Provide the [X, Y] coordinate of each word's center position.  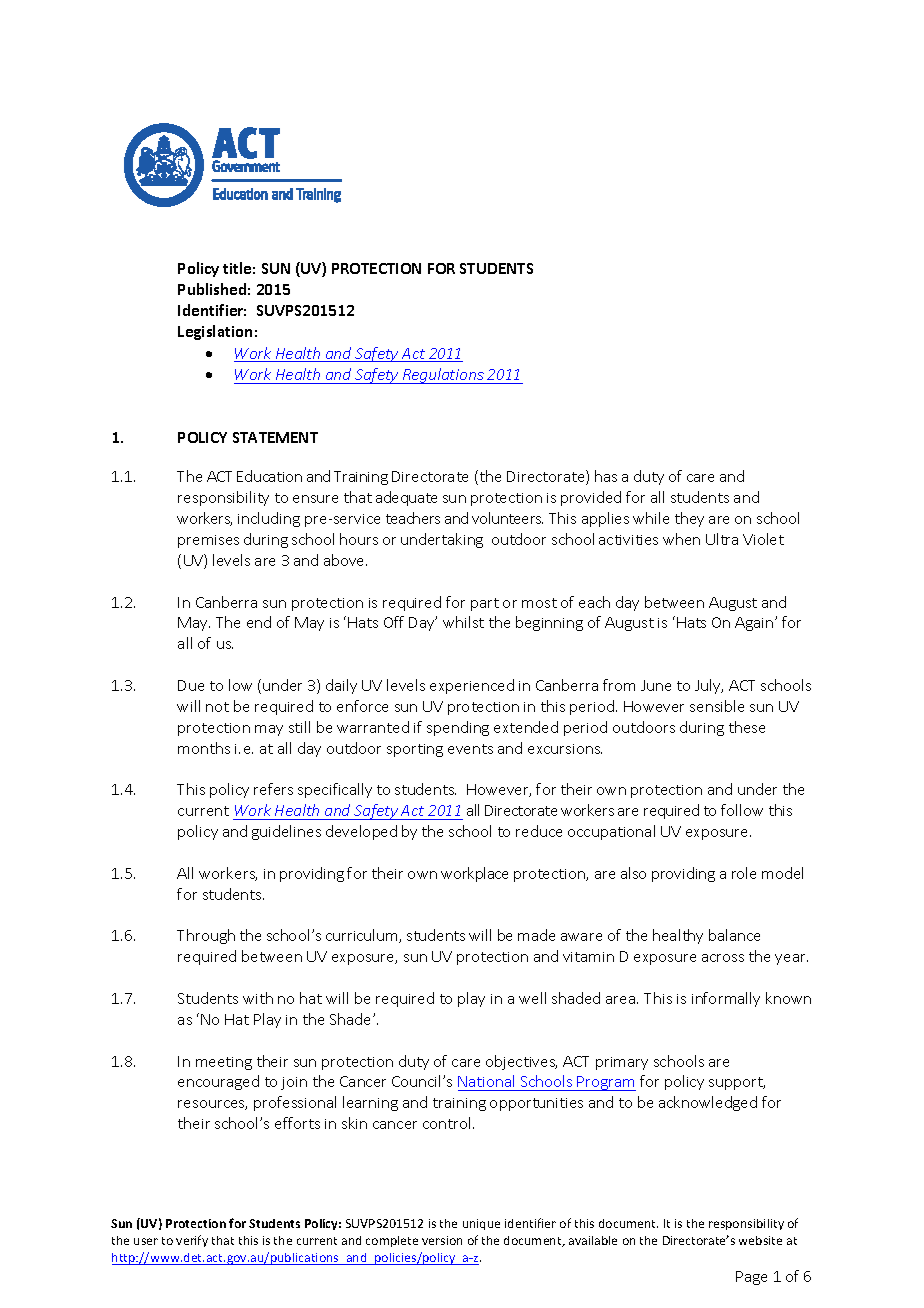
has [606, 476]
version [442, 1240]
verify [192, 1241]
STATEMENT [275, 437]
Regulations [443, 376]
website [760, 1240]
